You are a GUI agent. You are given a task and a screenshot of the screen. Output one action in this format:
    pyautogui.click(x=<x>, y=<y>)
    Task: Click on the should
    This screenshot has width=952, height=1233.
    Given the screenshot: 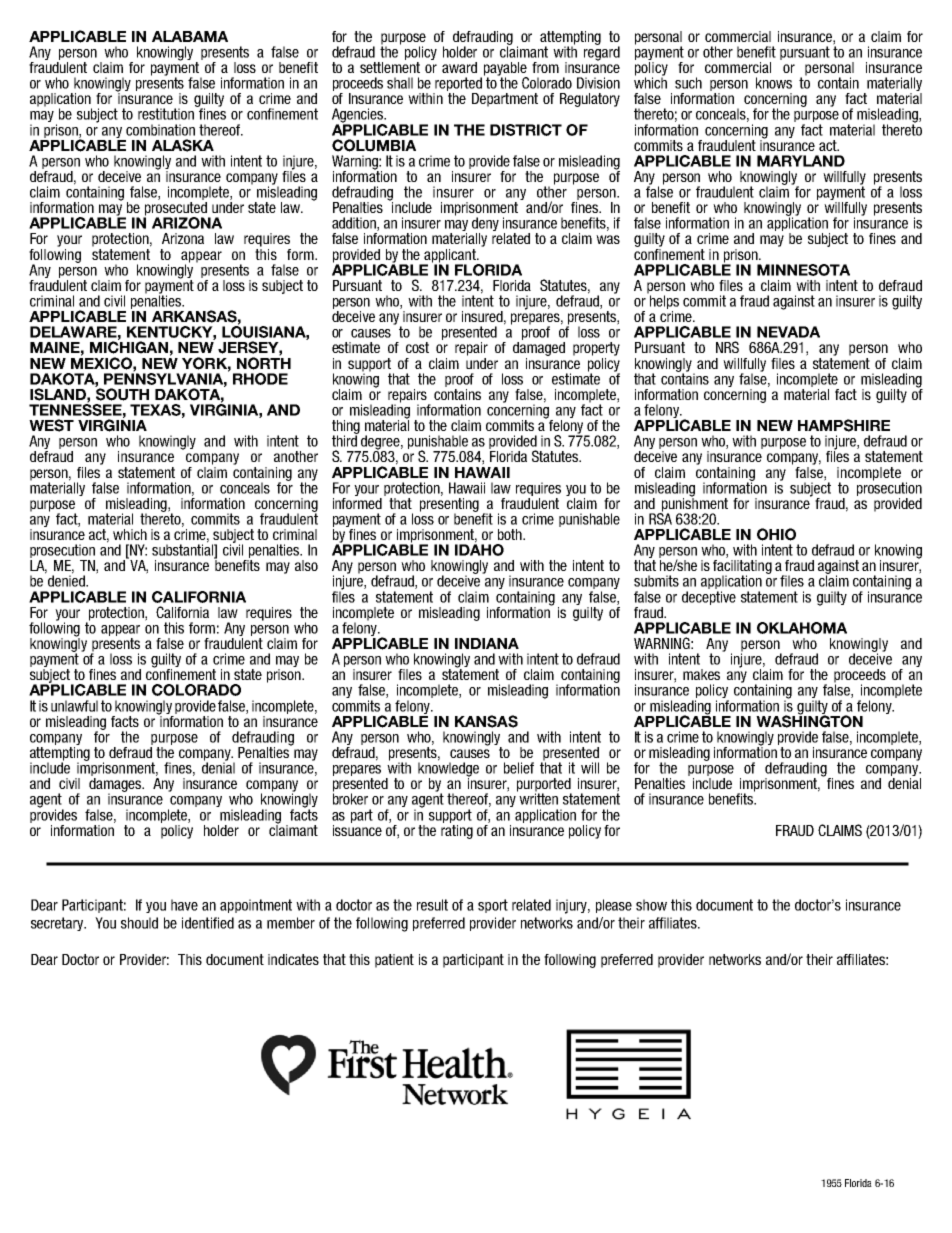 What is the action you would take?
    pyautogui.click(x=139, y=923)
